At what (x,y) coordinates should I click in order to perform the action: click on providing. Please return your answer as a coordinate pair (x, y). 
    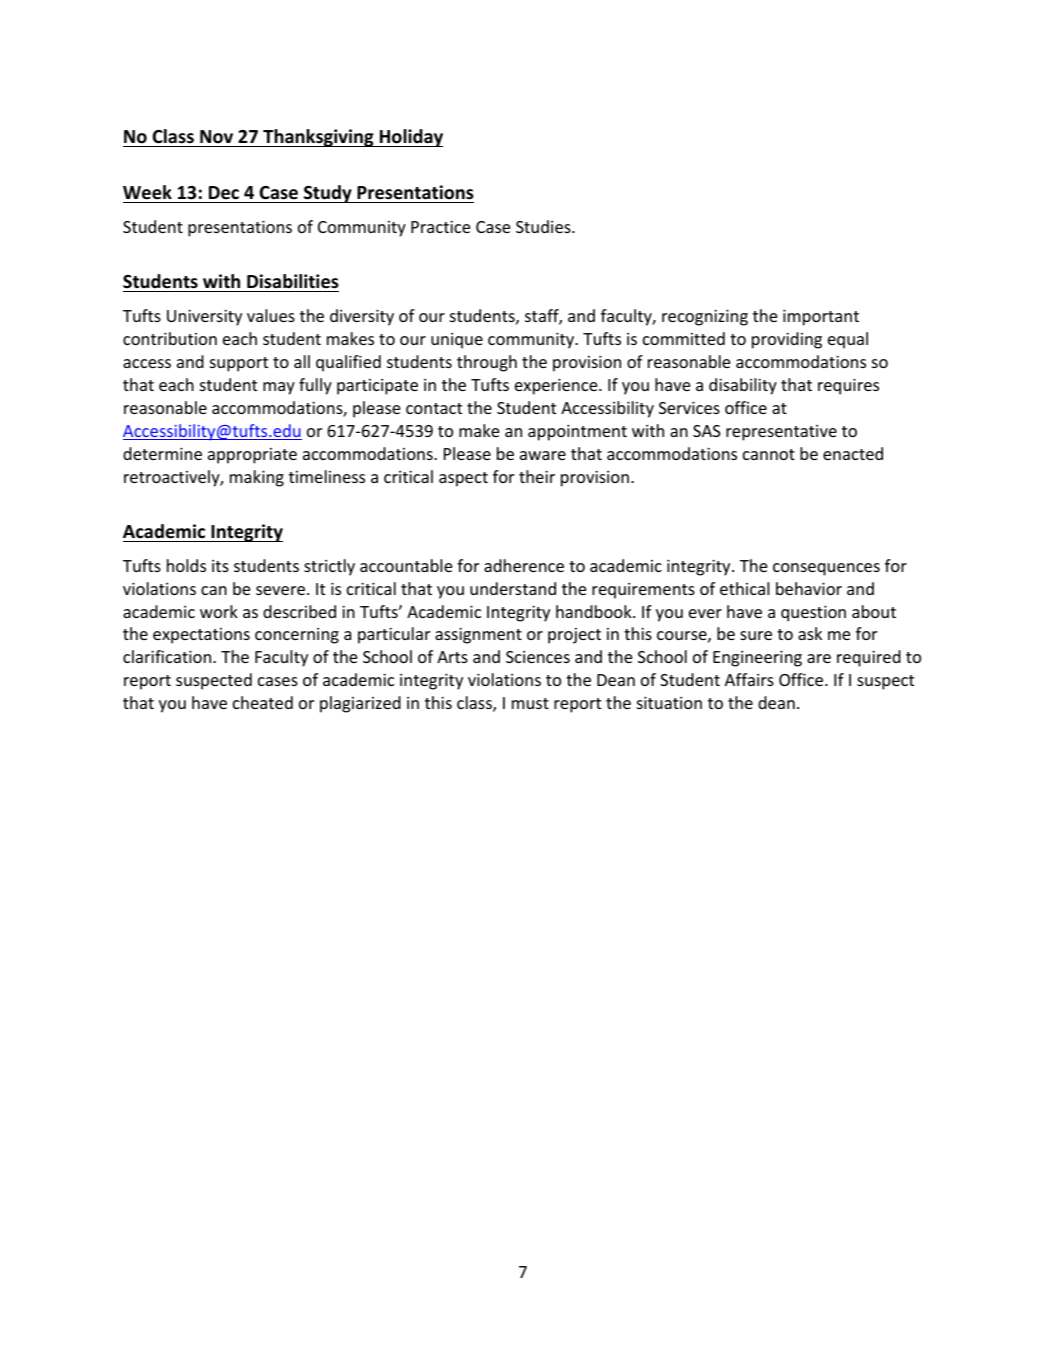
    Looking at the image, I should click on (787, 340).
